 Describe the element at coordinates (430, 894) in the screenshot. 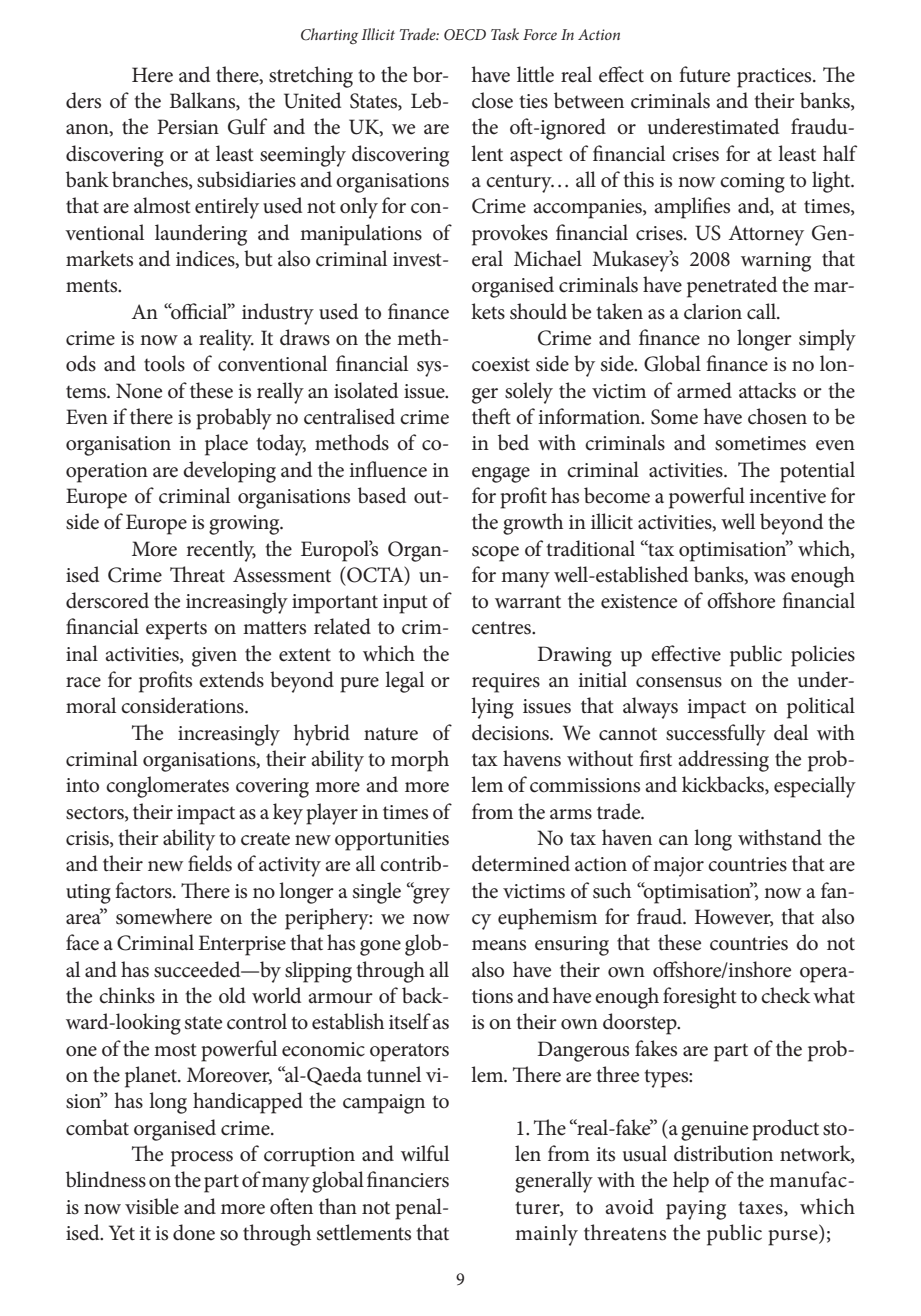

I see `grey` at that location.
